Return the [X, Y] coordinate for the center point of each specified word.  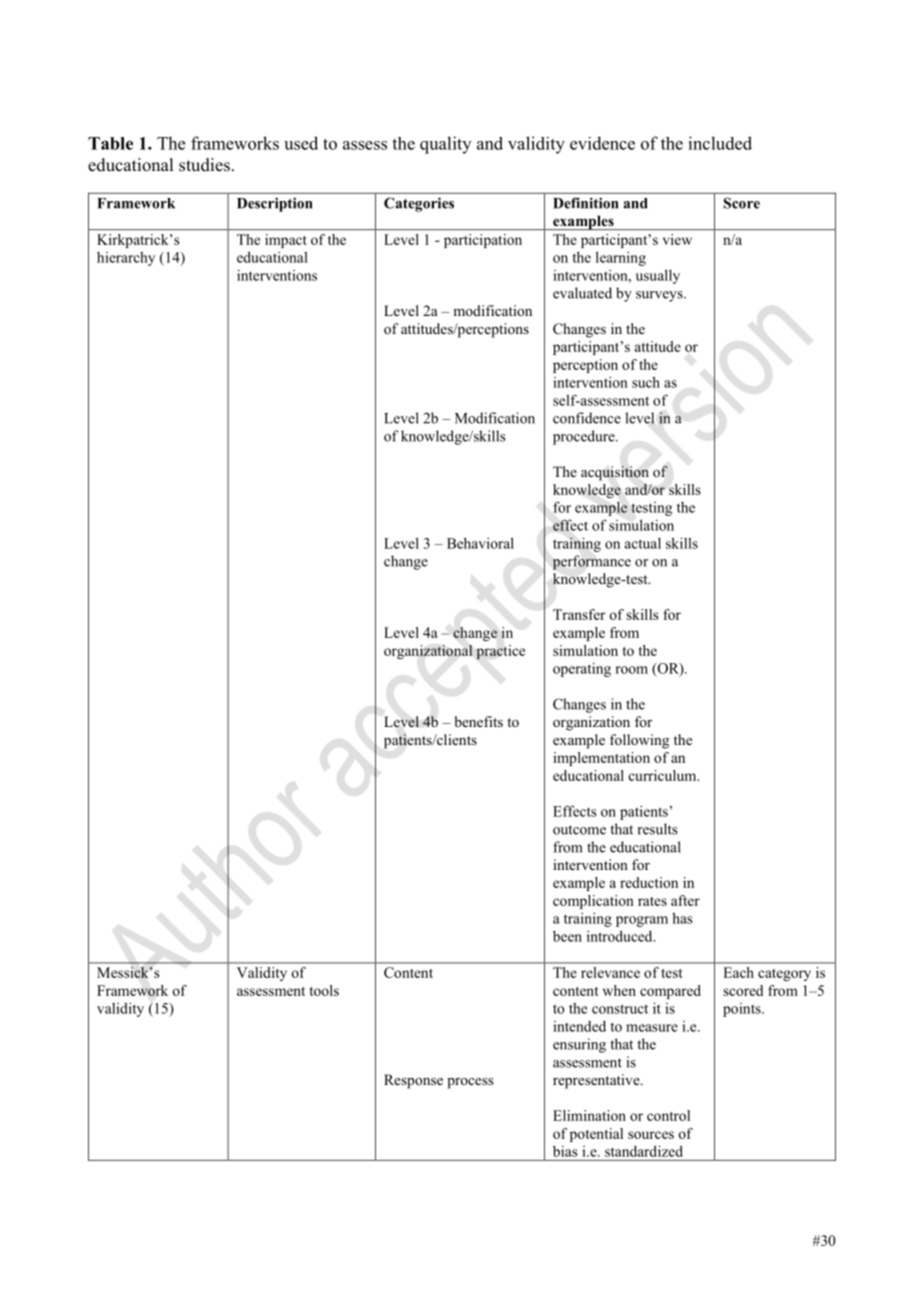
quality [445, 145]
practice [500, 652]
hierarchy [126, 259]
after [685, 900]
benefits [479, 721]
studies [204, 165]
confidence [587, 418]
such [646, 382]
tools [324, 990]
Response [413, 1081]
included [720, 143]
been [567, 936]
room [631, 670]
